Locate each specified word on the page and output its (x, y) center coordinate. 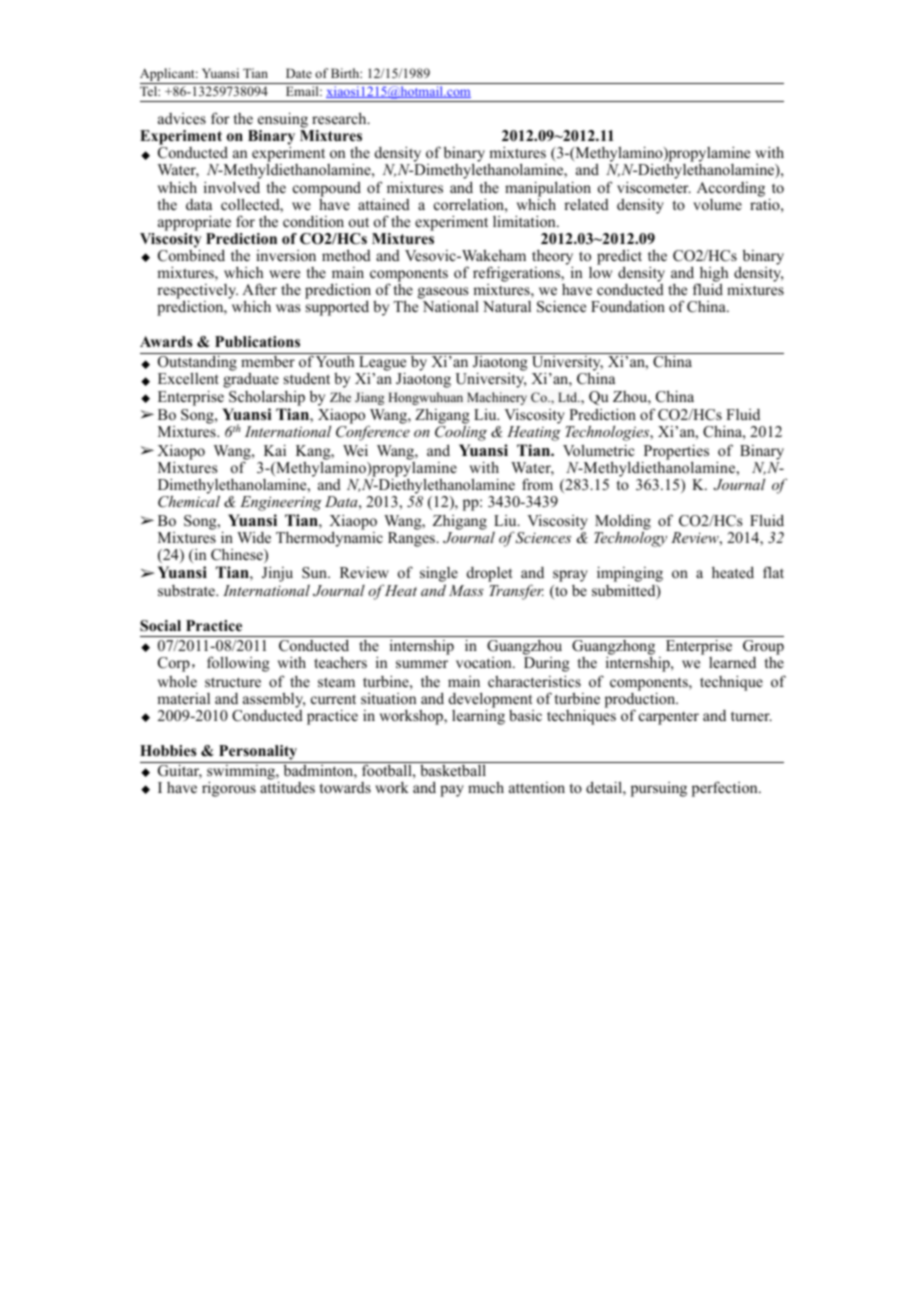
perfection (726, 789)
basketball (453, 770)
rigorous (229, 789)
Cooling (461, 433)
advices (182, 118)
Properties (675, 453)
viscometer (654, 187)
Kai (275, 450)
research (340, 118)
